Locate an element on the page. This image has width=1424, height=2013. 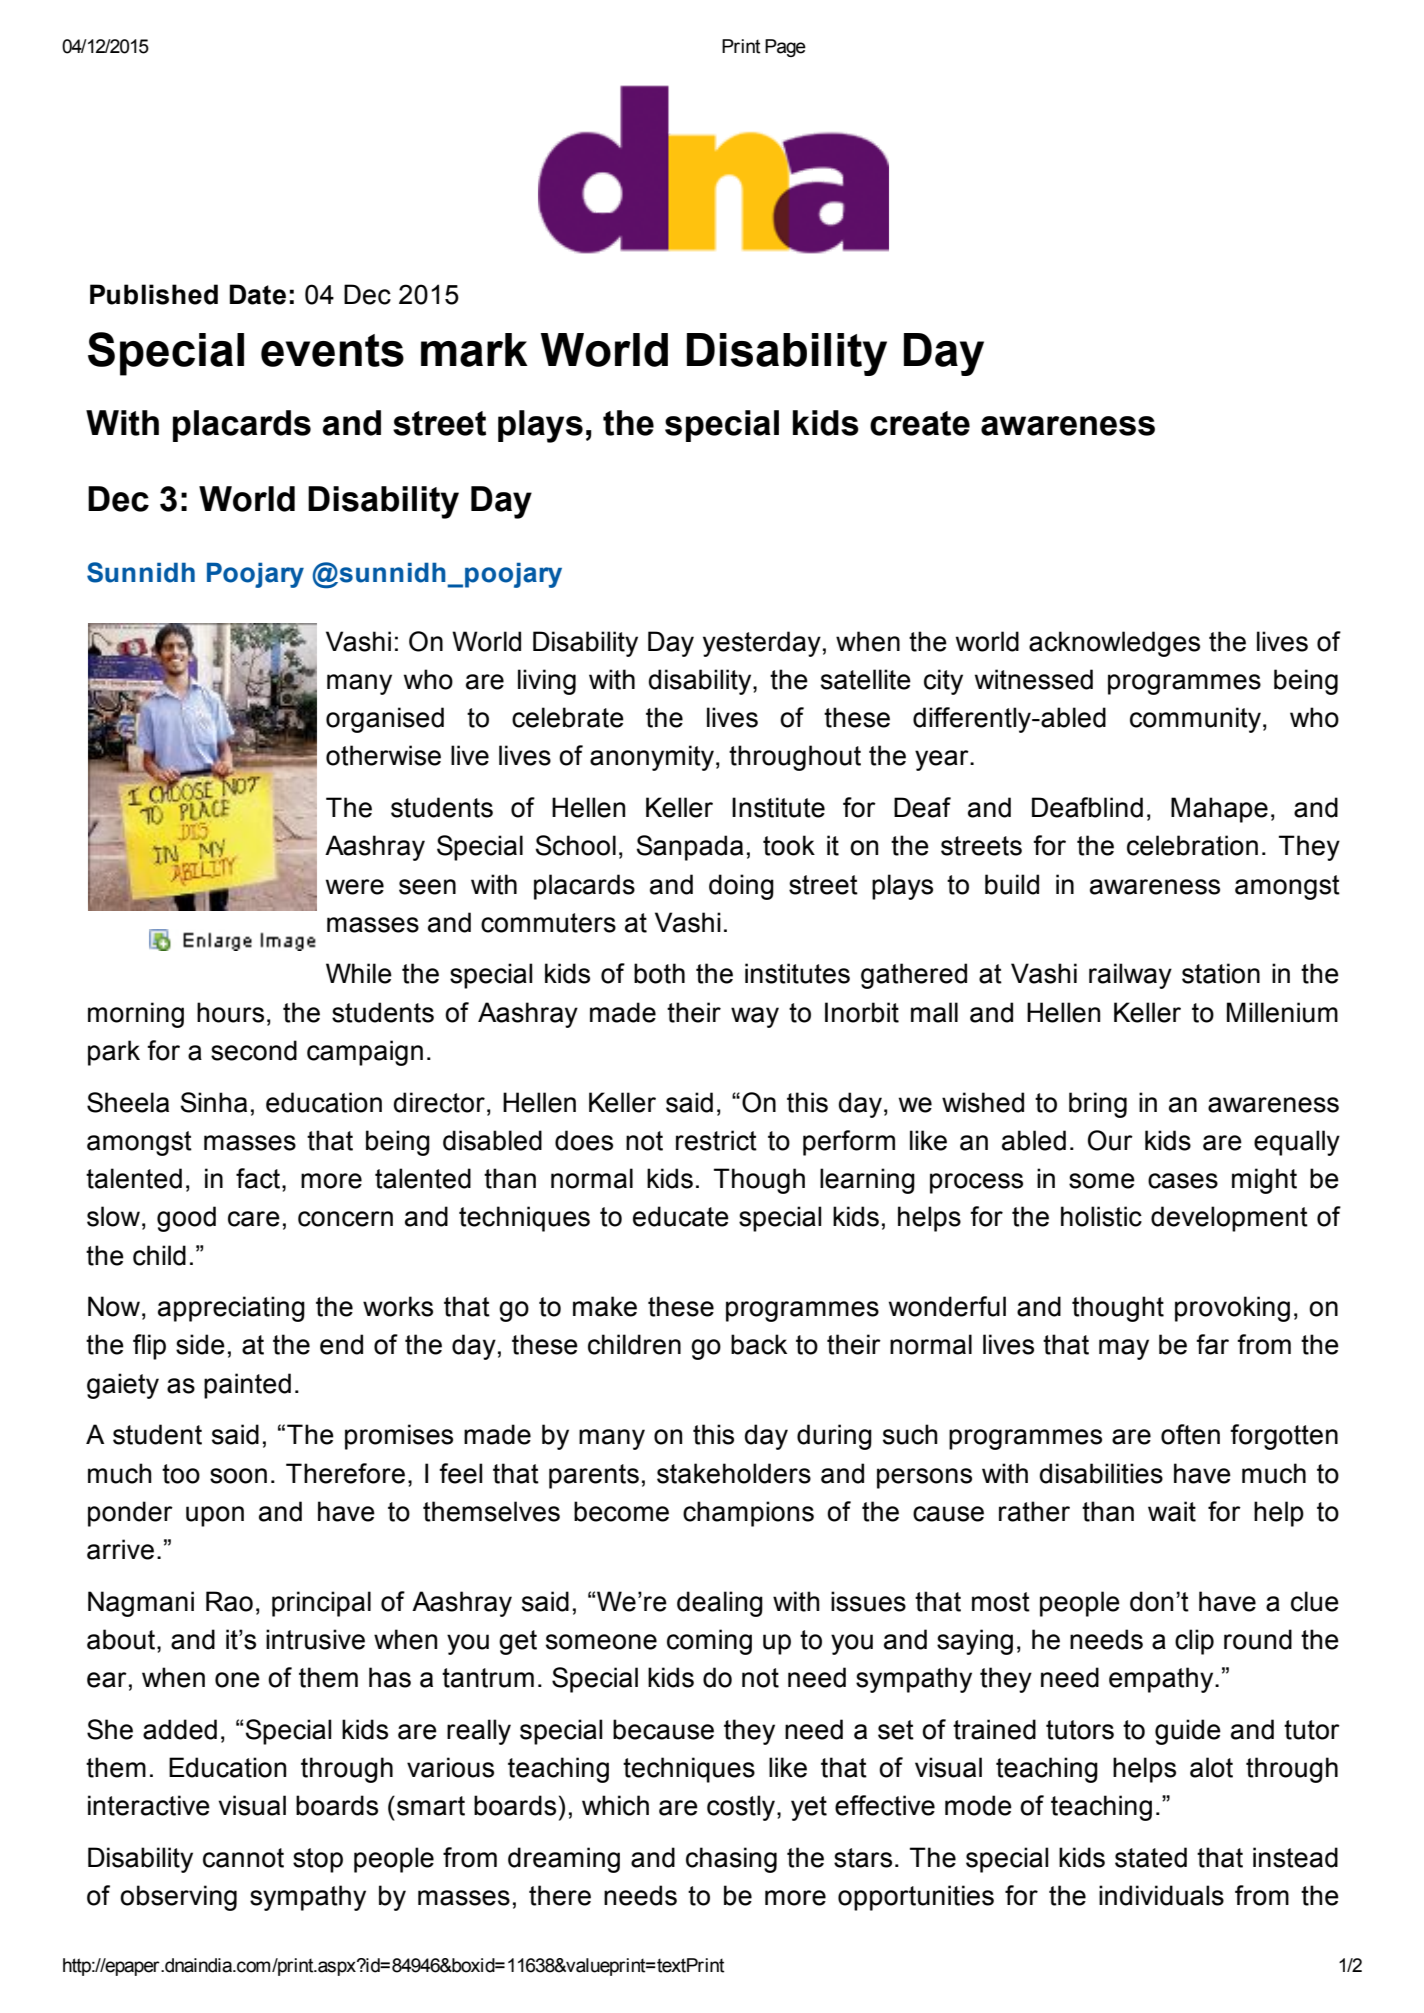
both is located at coordinates (659, 973).
